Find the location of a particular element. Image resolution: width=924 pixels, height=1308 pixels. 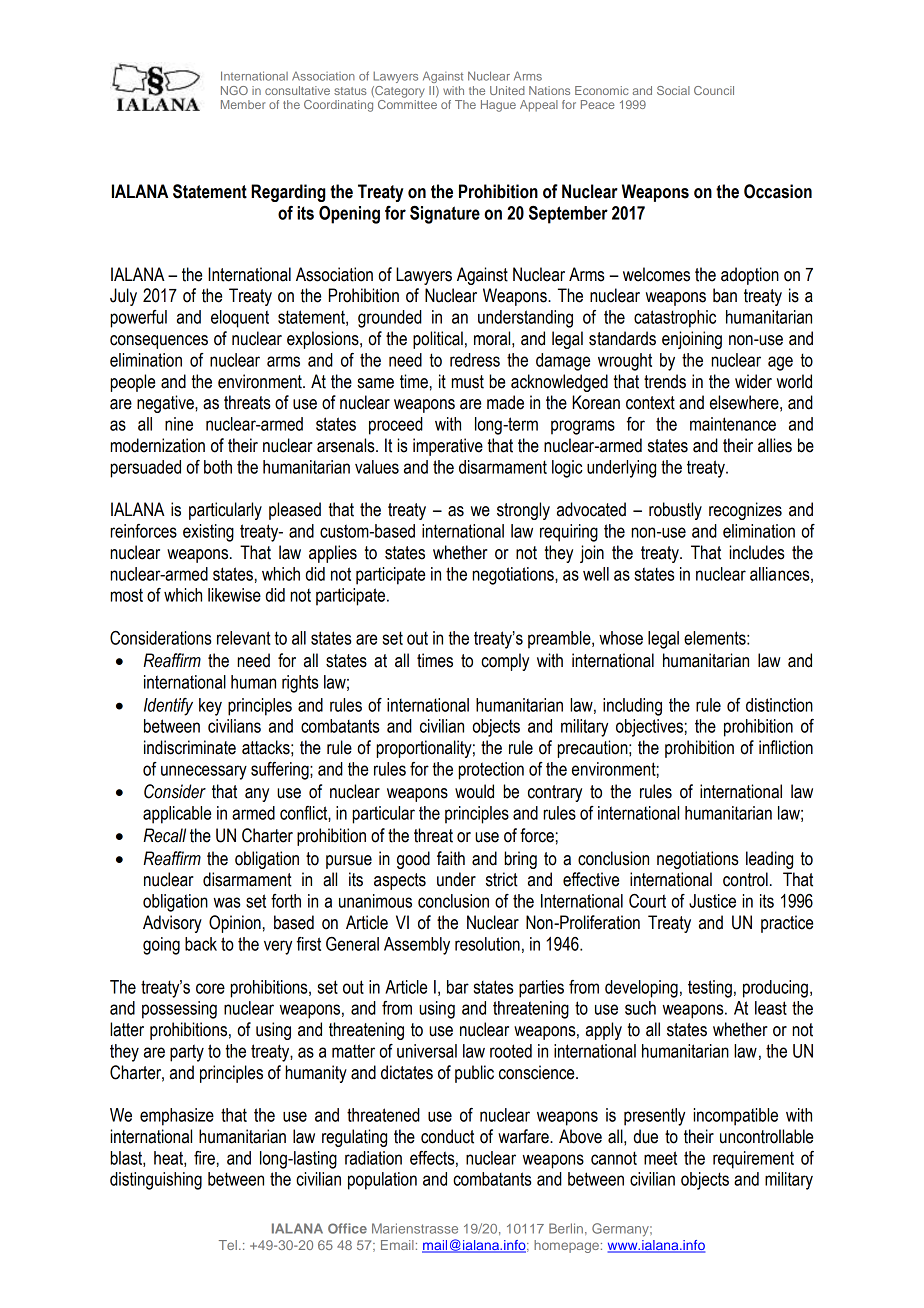

key is located at coordinates (210, 707).
